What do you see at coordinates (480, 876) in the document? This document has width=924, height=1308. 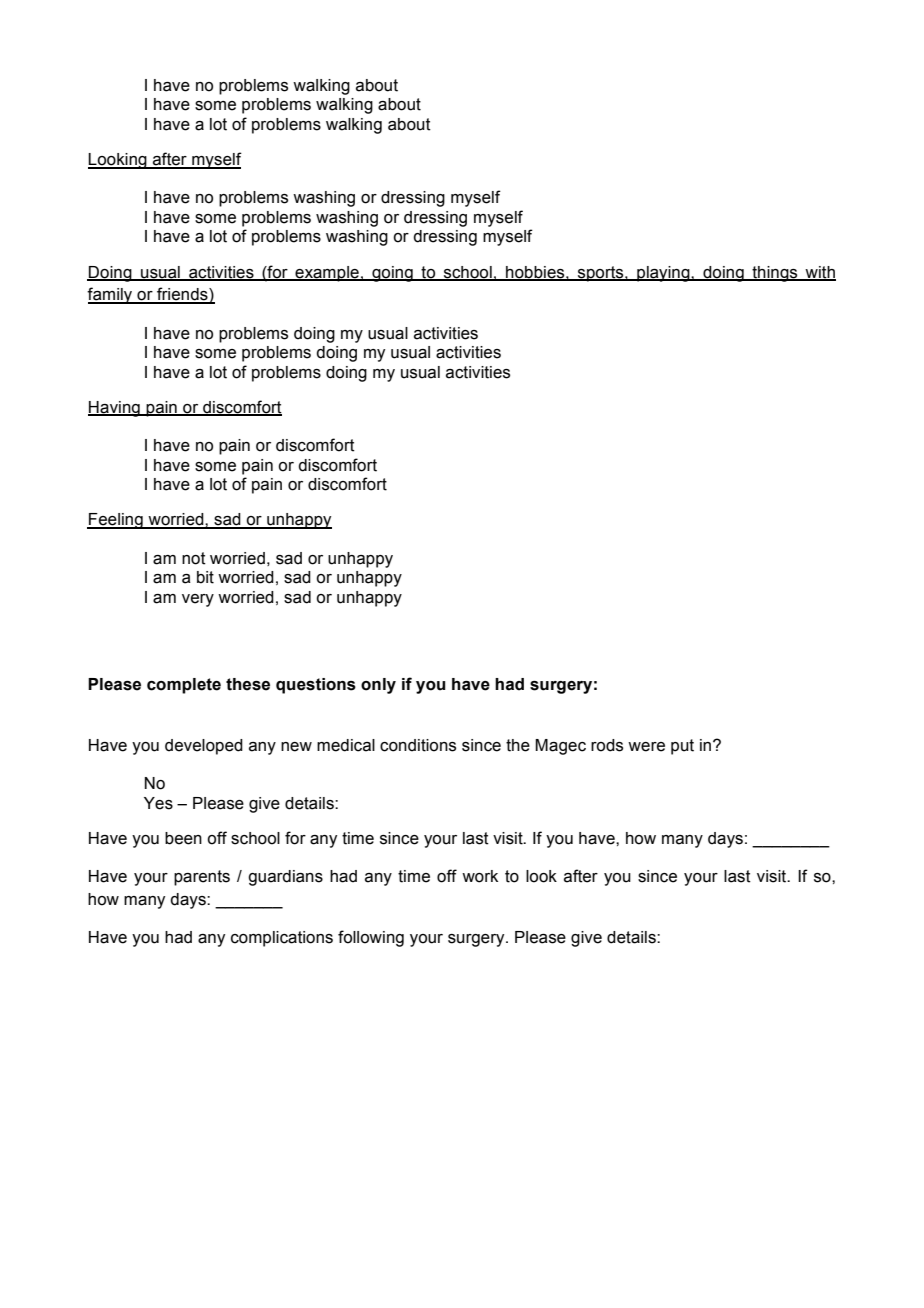 I see `work` at bounding box center [480, 876].
